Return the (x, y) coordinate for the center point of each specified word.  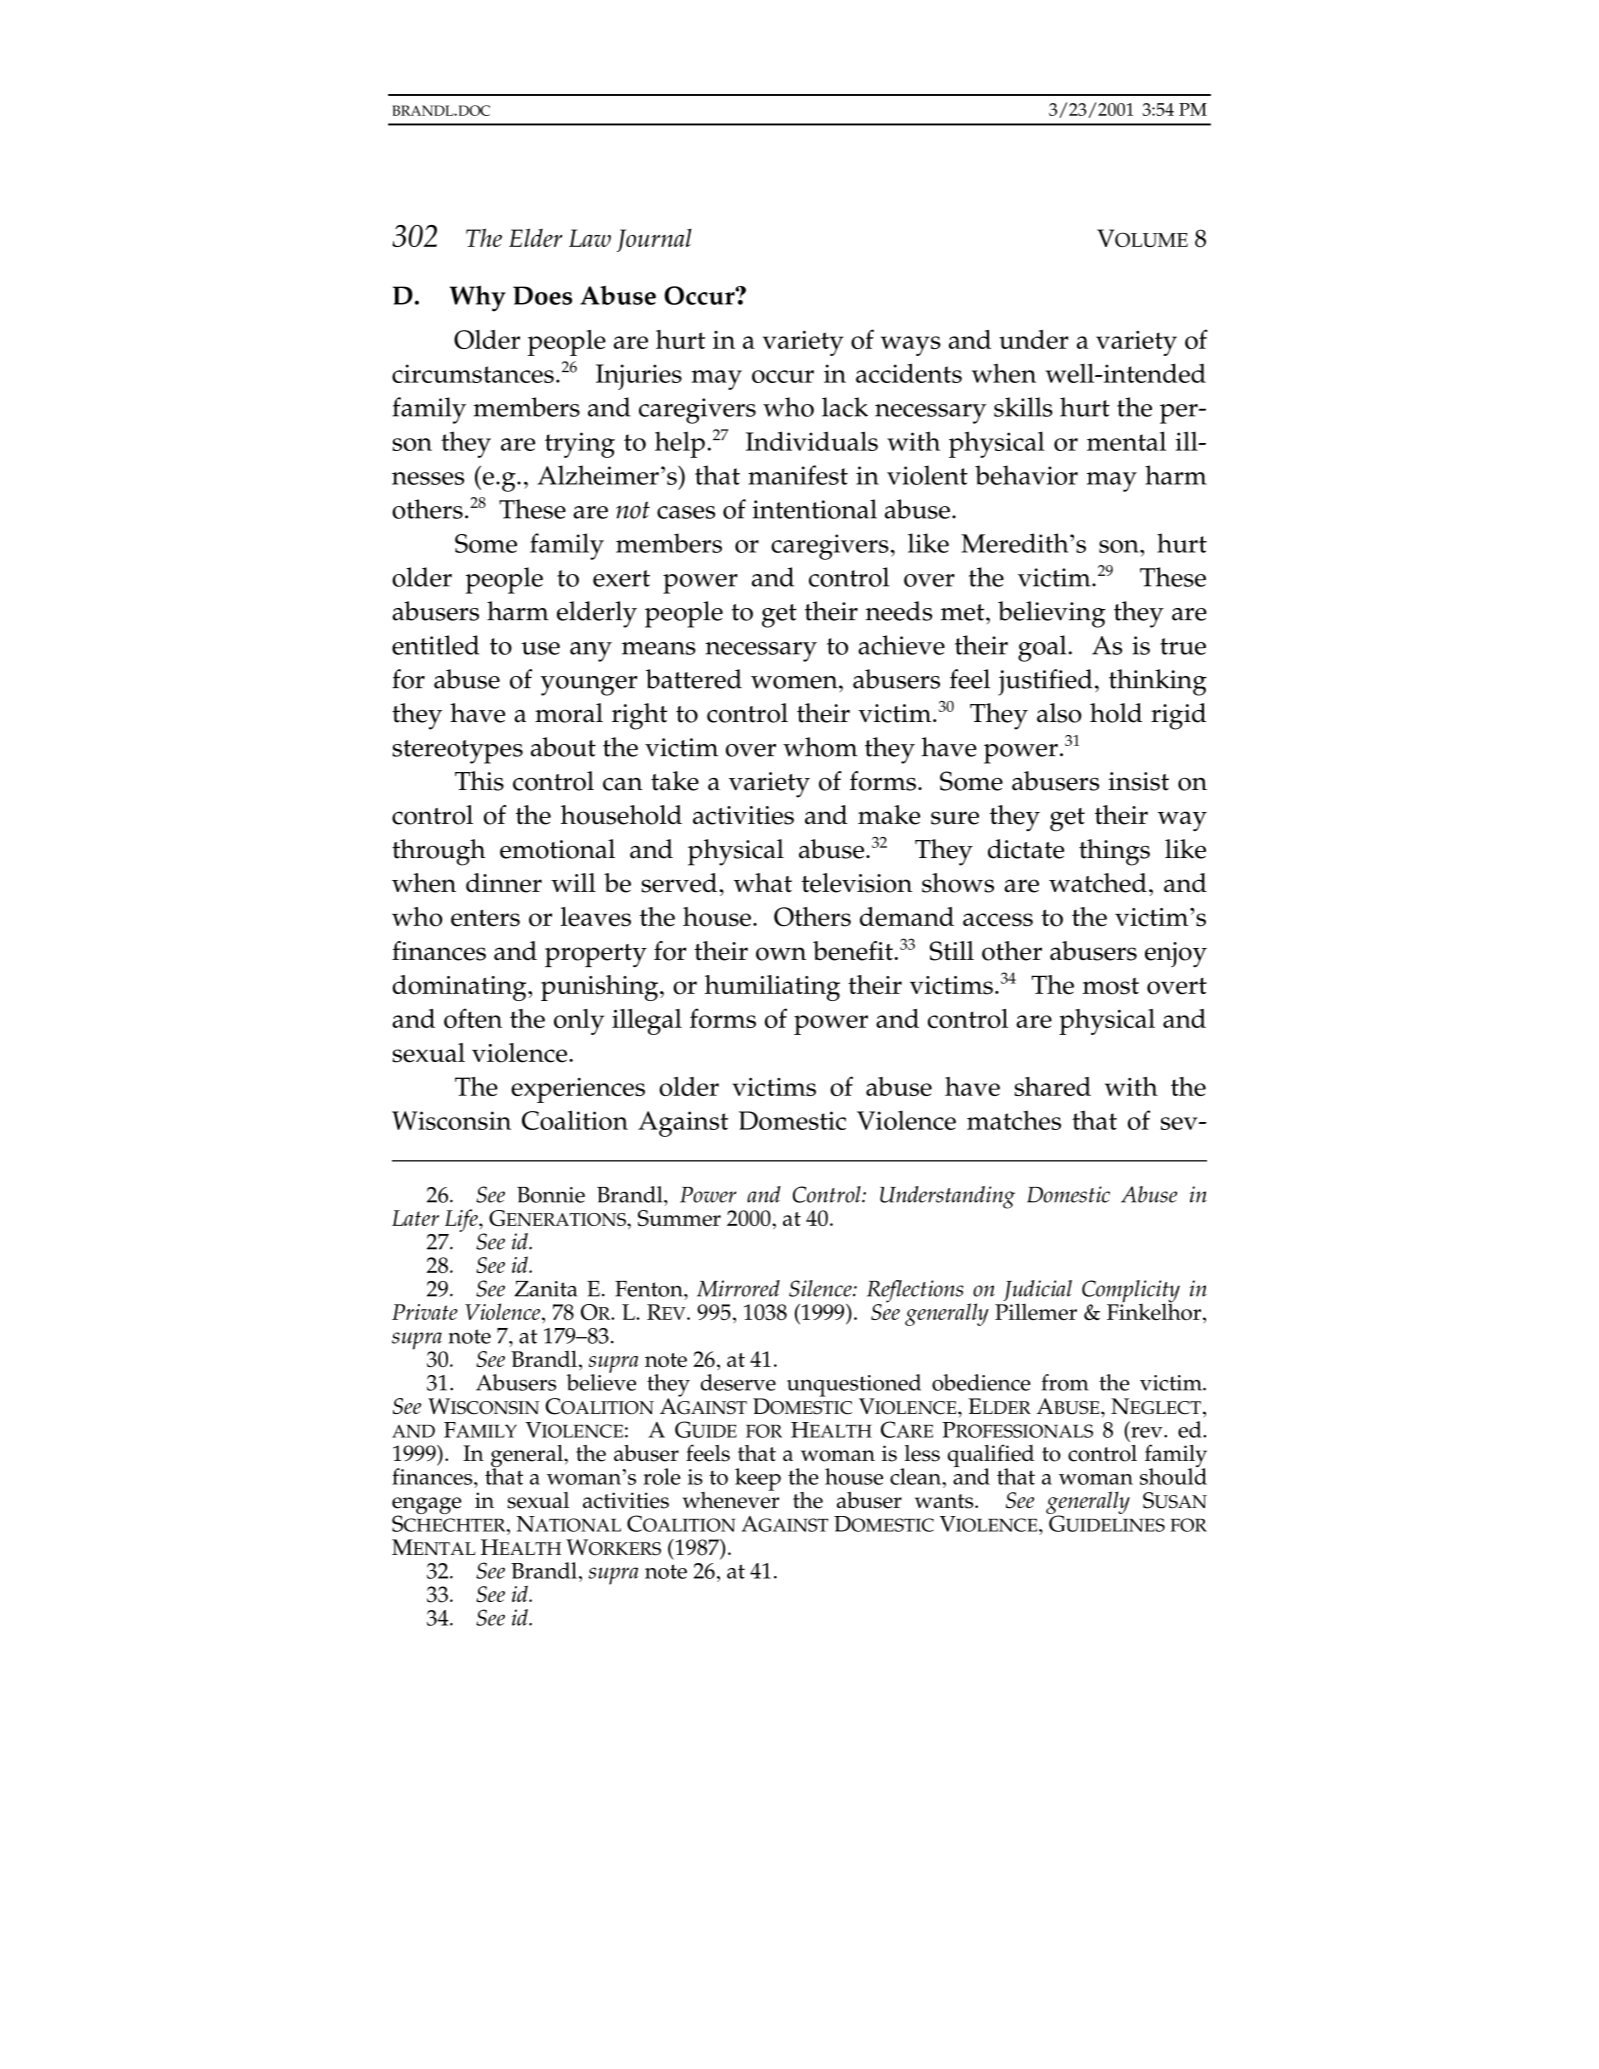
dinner (504, 883)
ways (911, 346)
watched (1098, 883)
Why (477, 298)
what (763, 882)
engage (427, 1507)
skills (1023, 407)
